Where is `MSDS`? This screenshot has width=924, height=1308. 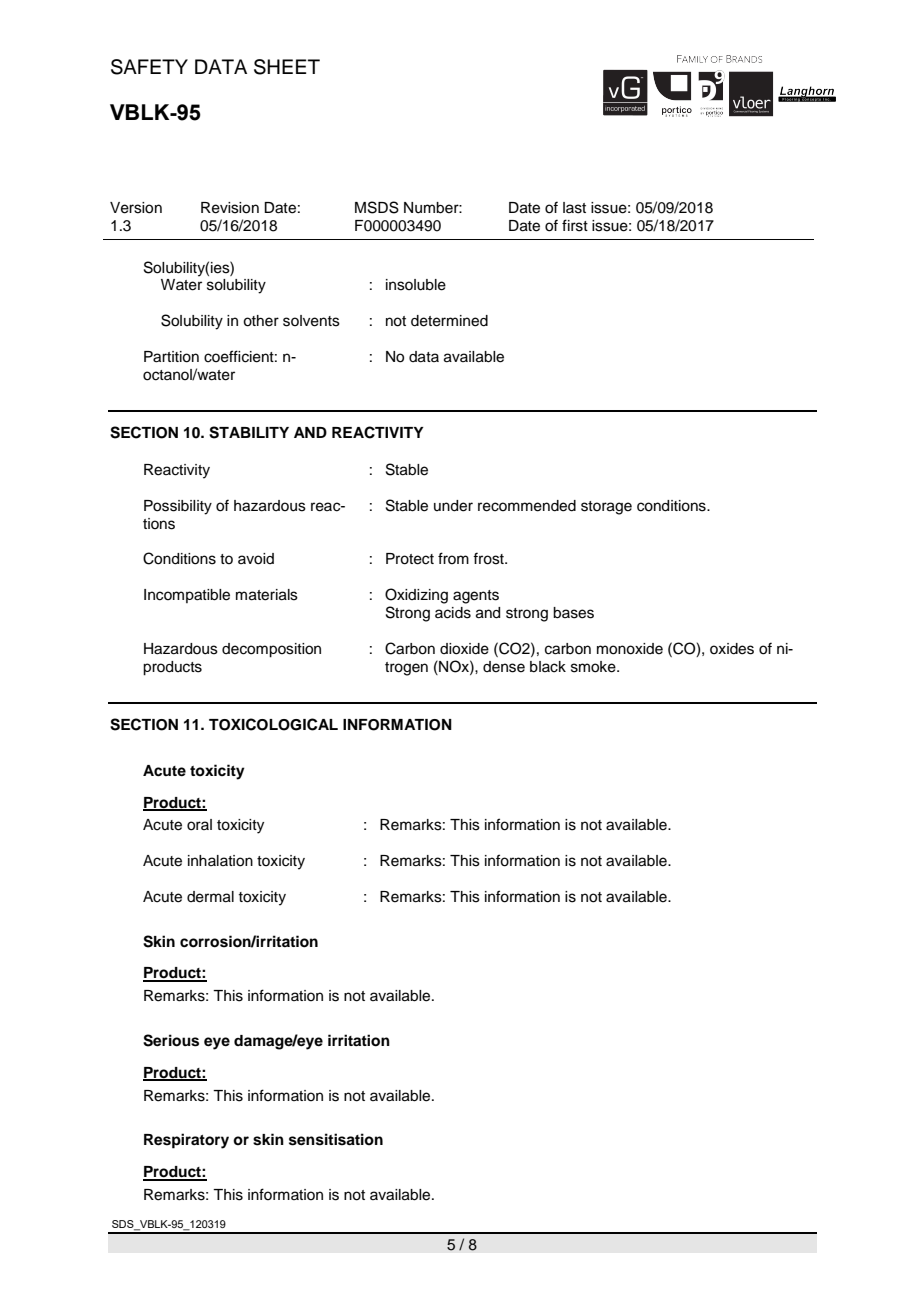
MSDS is located at coordinates (377, 207).
